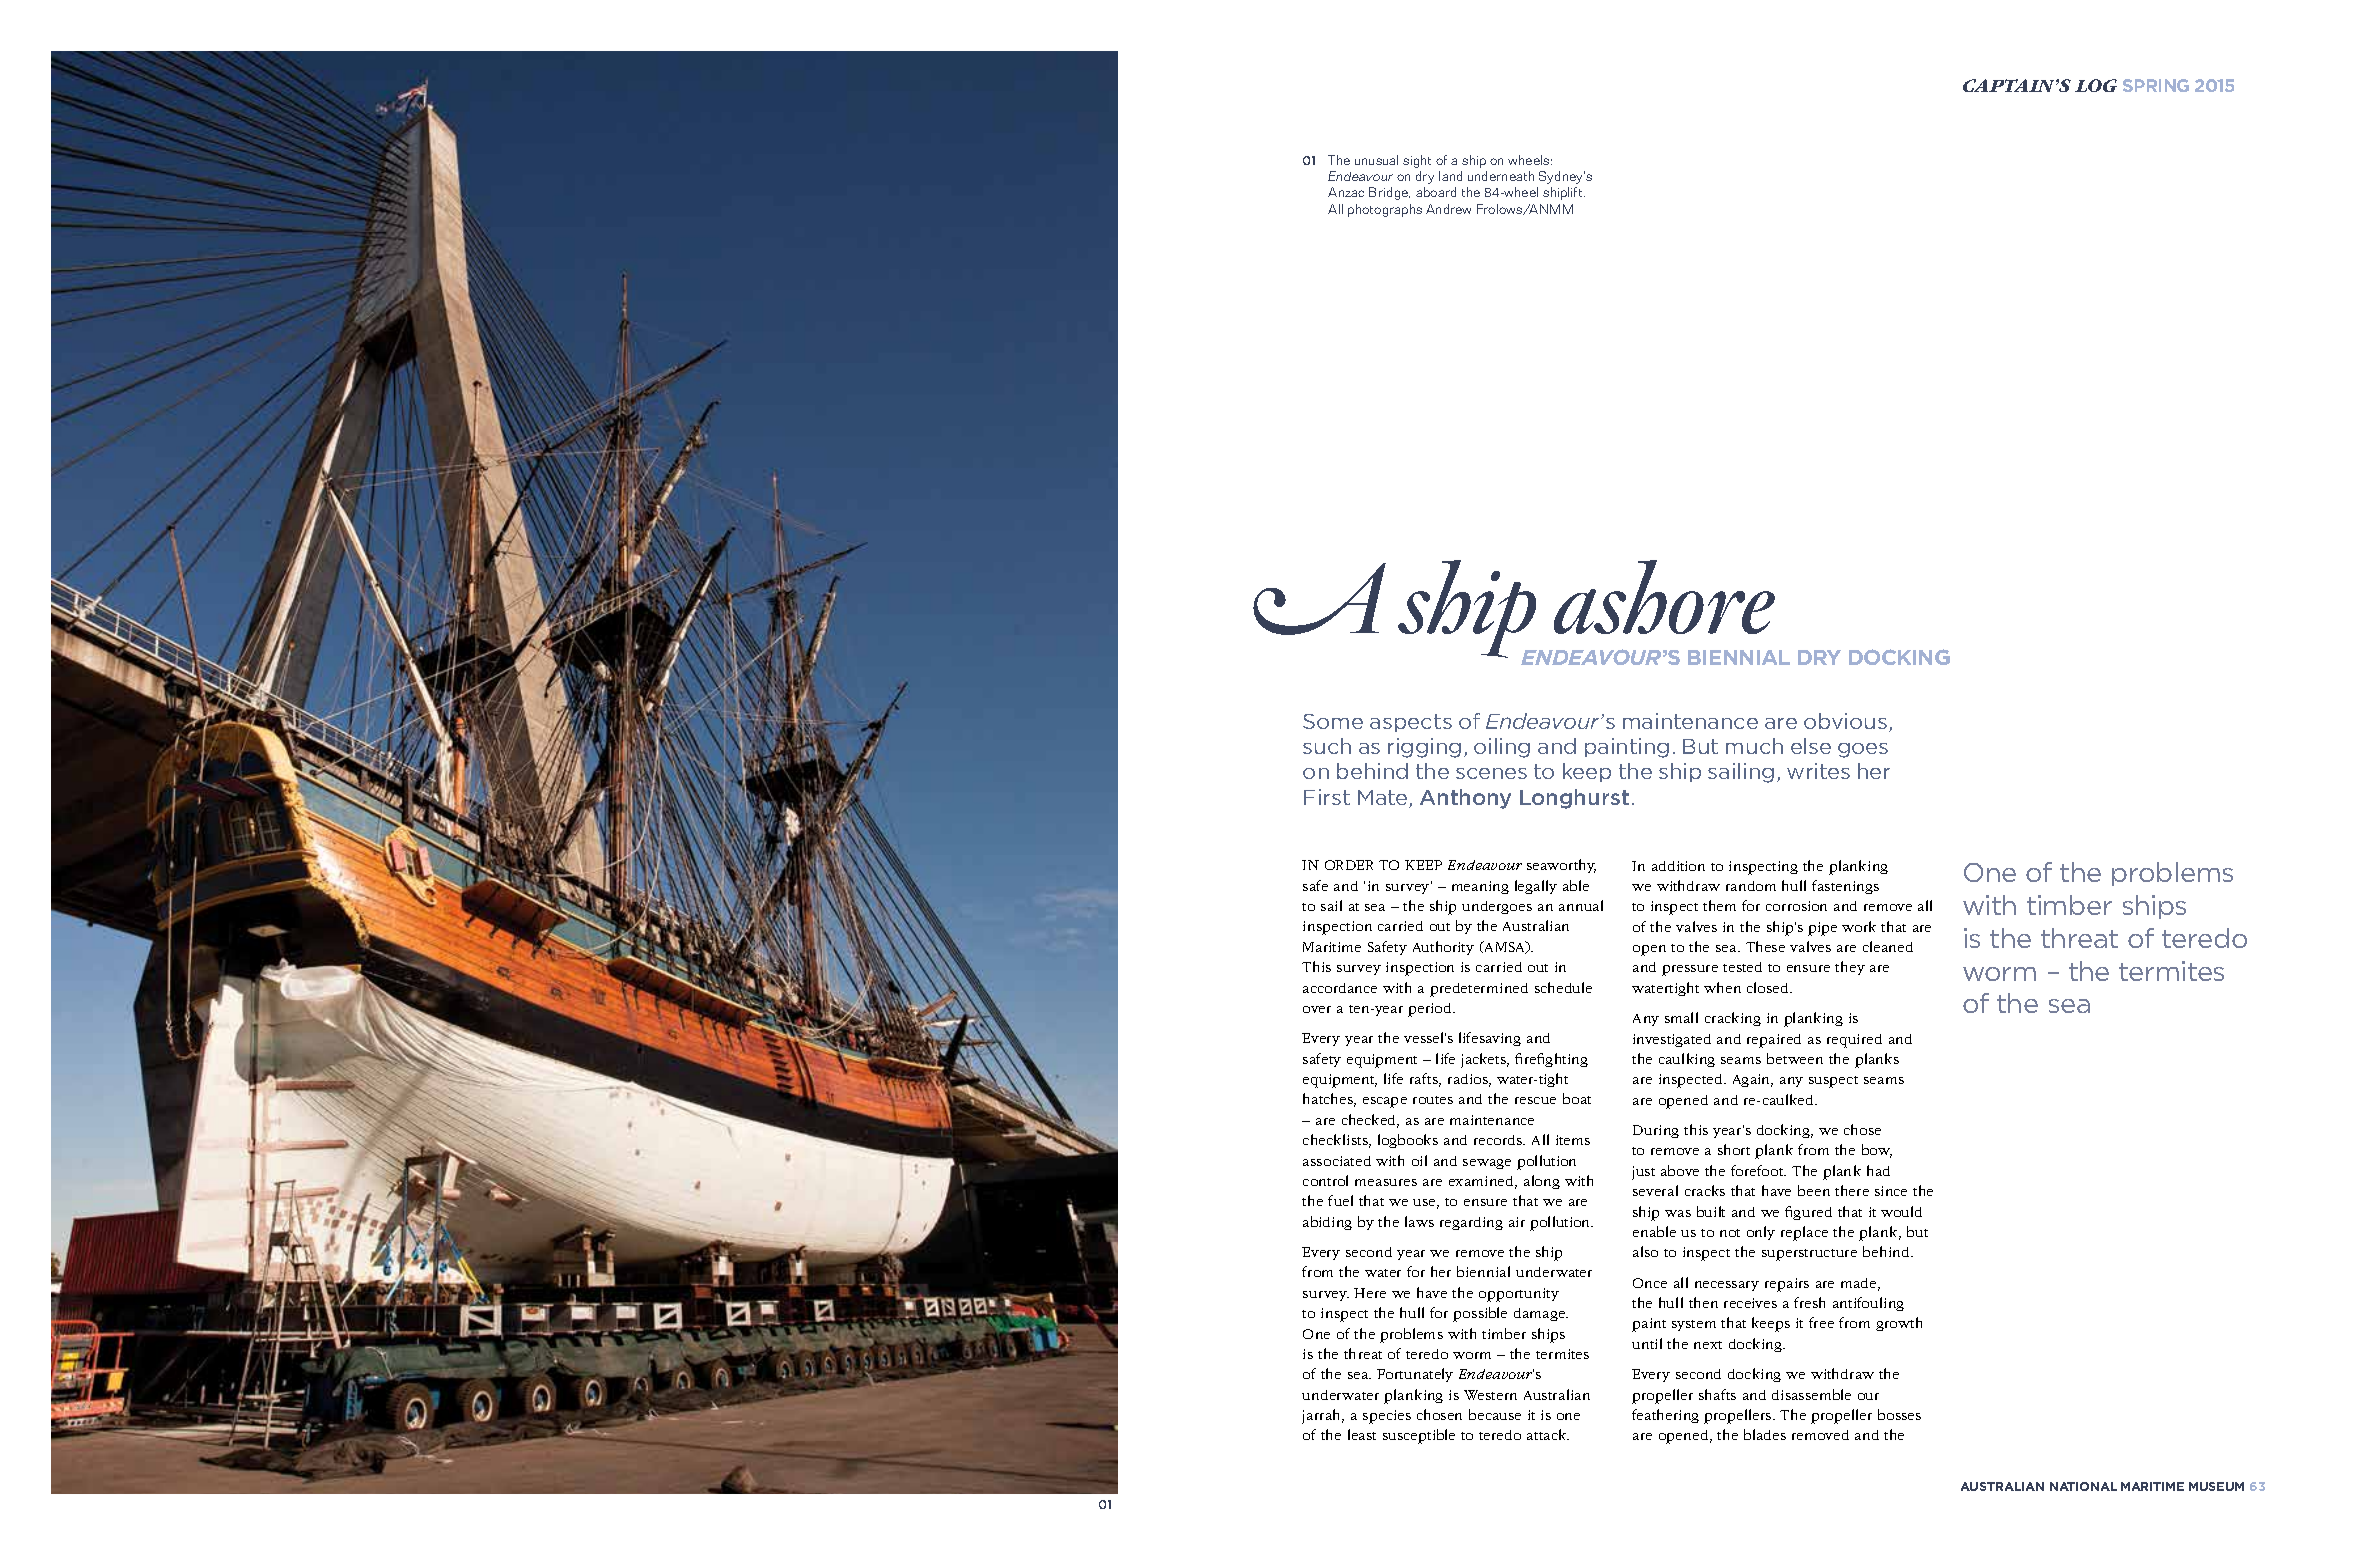  Describe the element at coordinates (1769, 987) in the screenshot. I see `closed` at that location.
